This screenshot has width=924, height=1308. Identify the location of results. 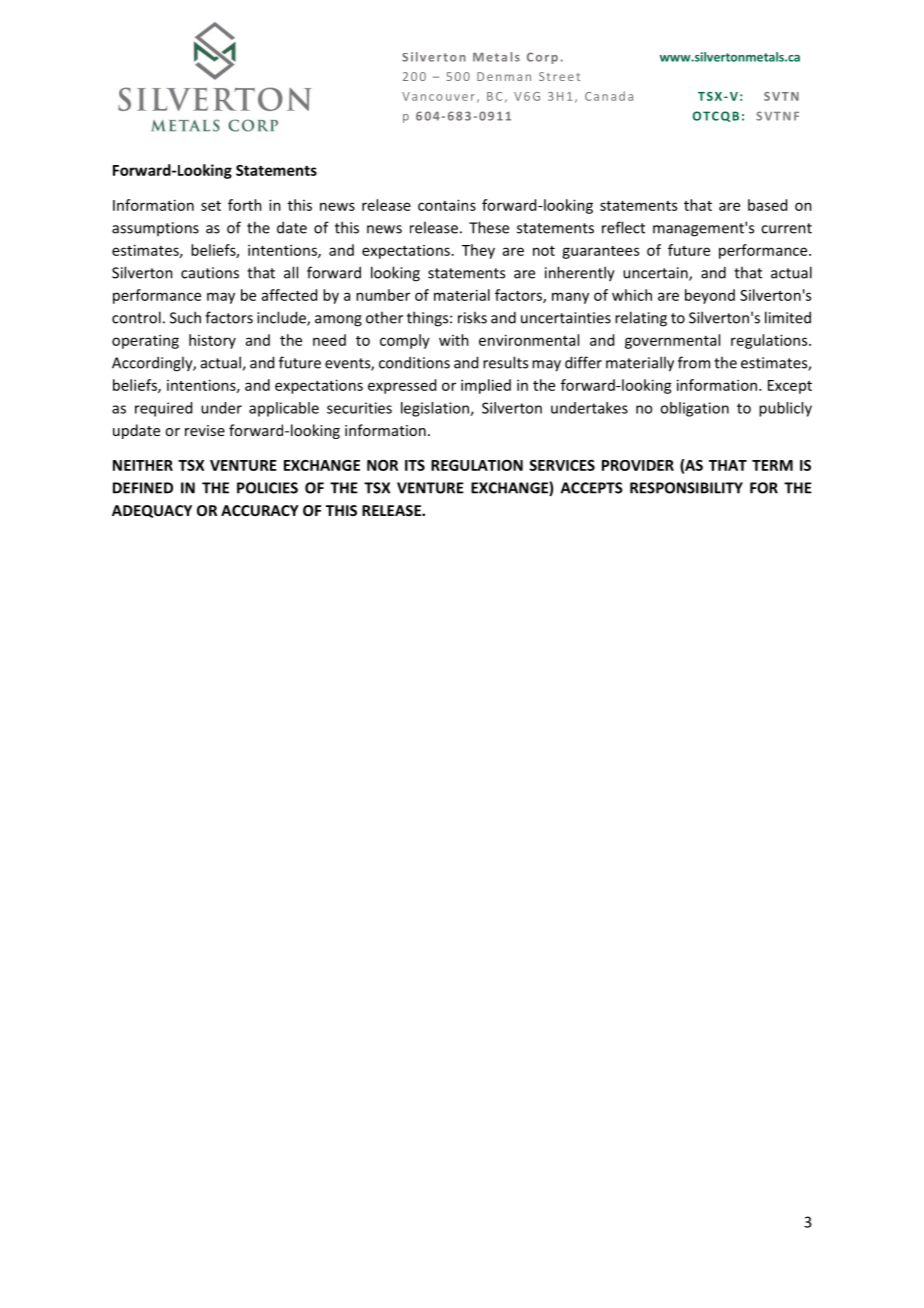
(505, 362).
